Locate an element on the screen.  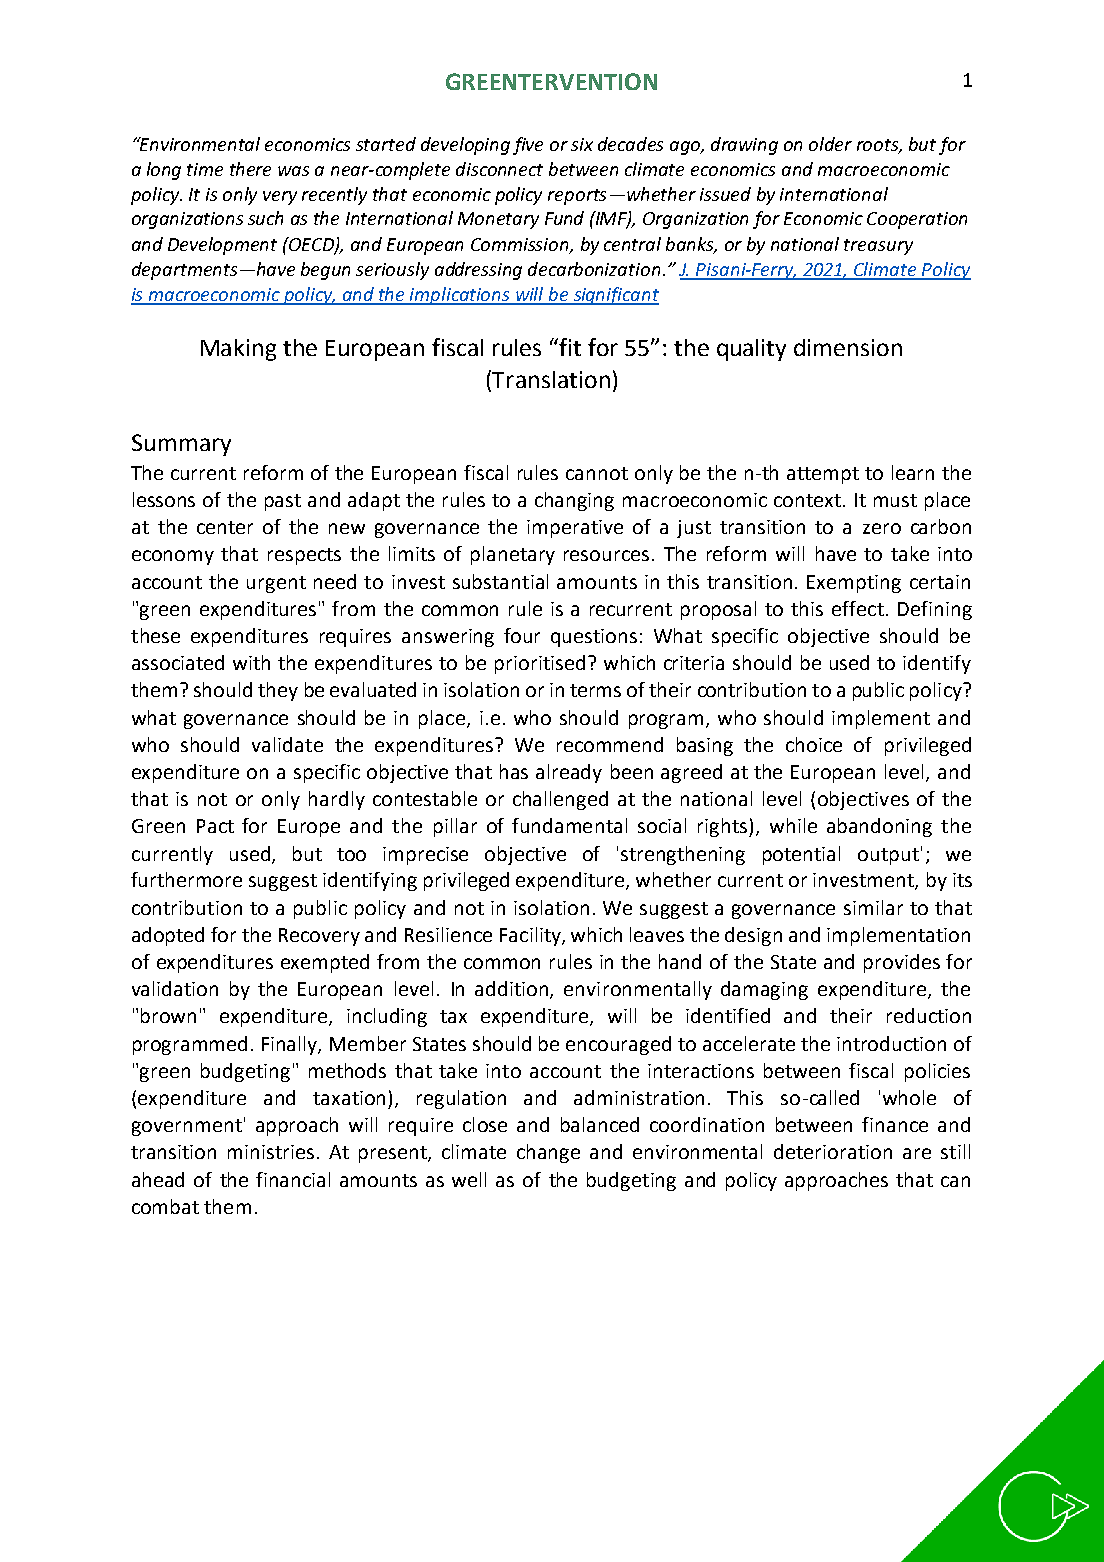
change is located at coordinates (548, 1153).
